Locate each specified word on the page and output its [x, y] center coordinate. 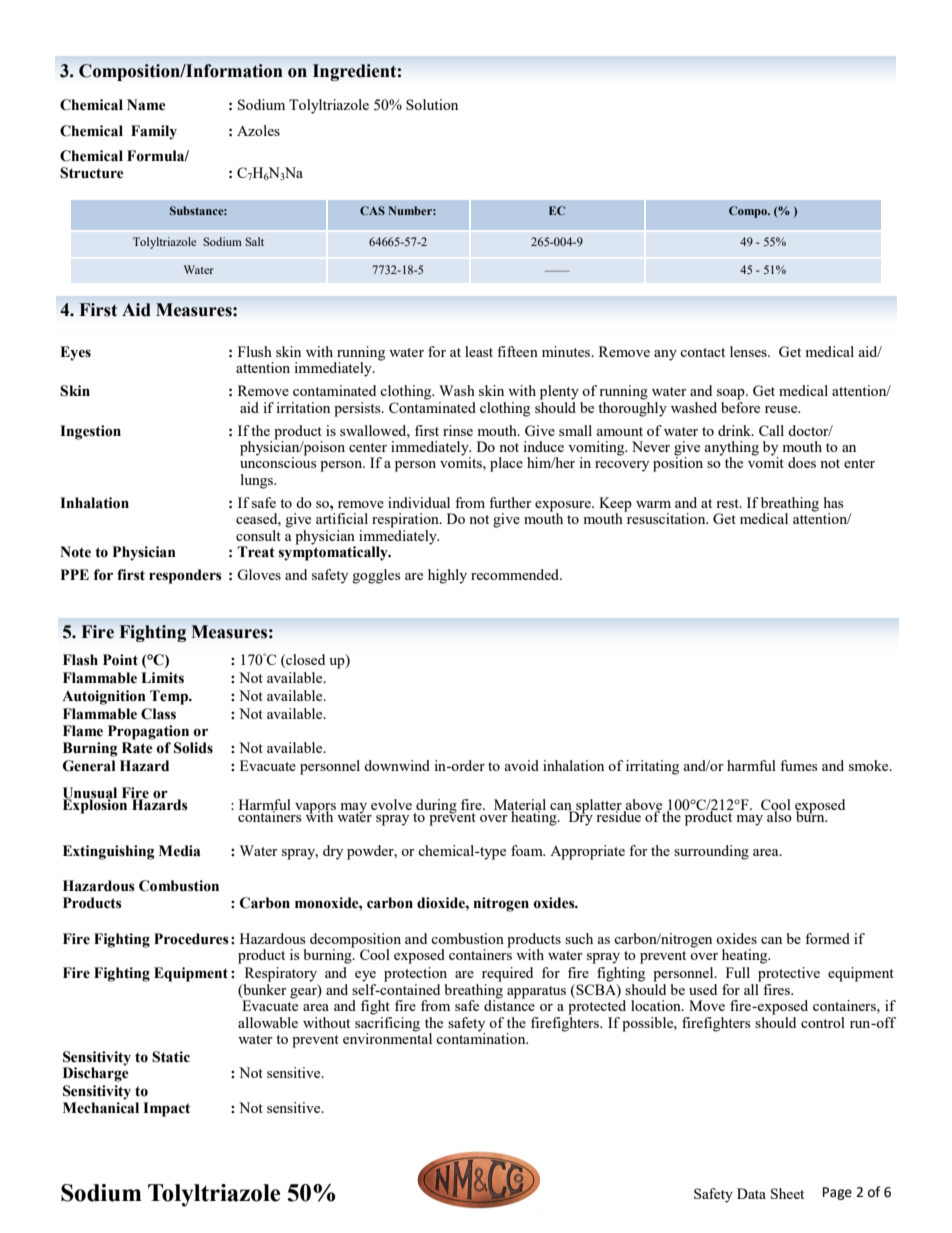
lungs [258, 481]
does [802, 462]
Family [154, 132]
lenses [749, 351]
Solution [432, 104]
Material [520, 806]
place [506, 464]
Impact [166, 1109]
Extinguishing [109, 852]
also [778, 815]
